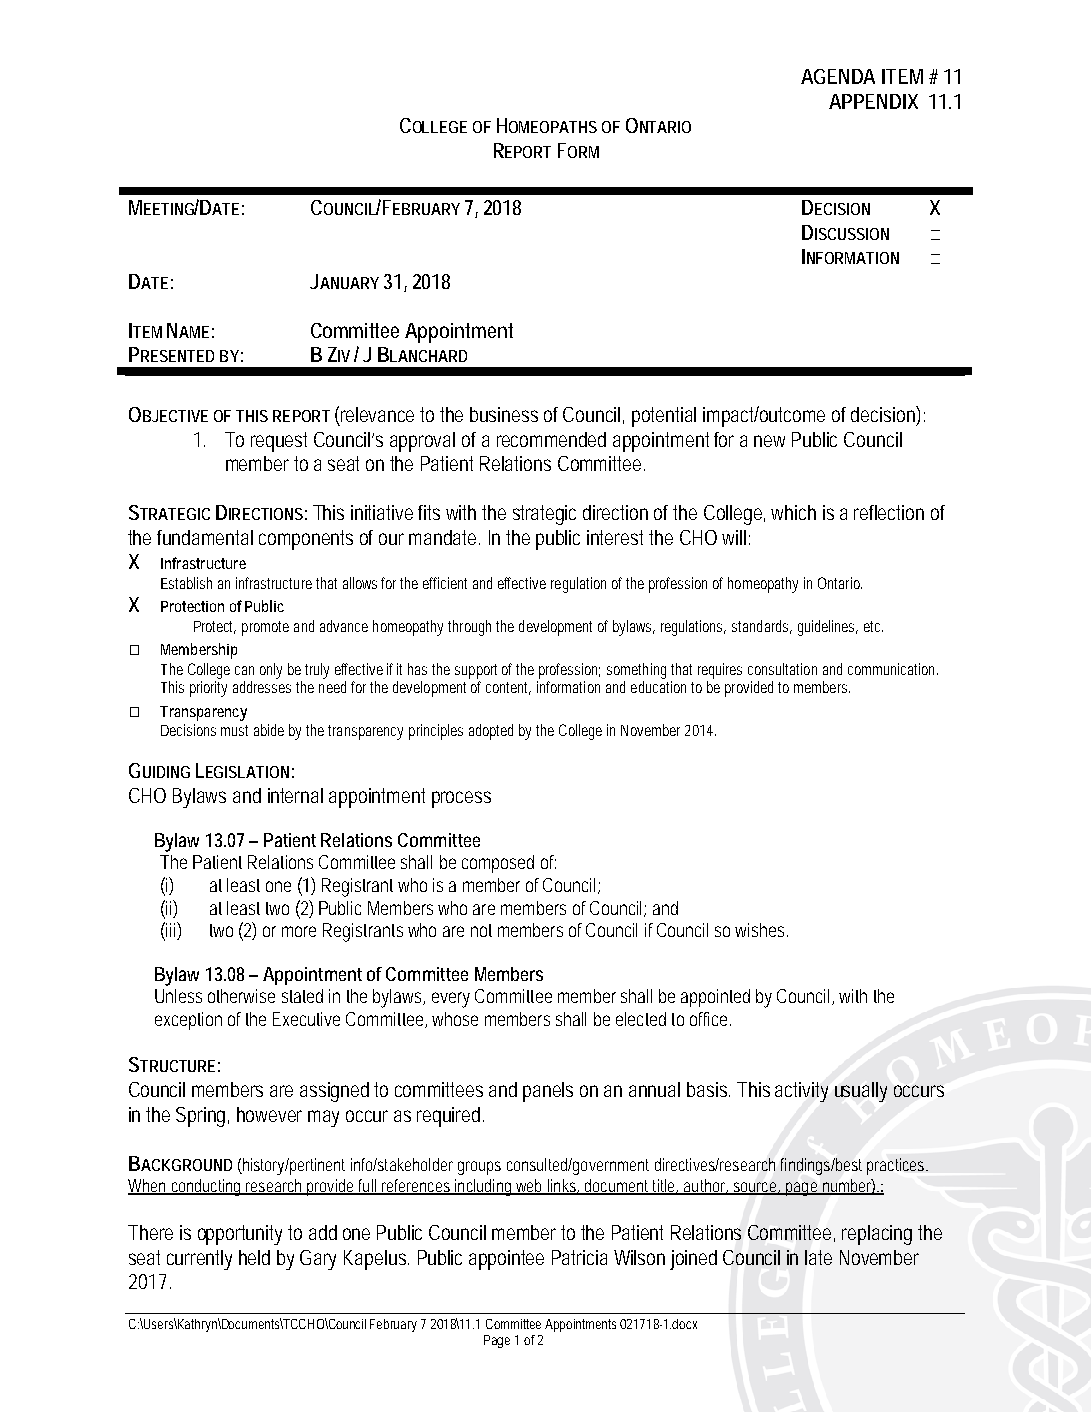 The image size is (1091, 1412). Describe the element at coordinates (481, 930) in the screenshot. I see `not` at that location.
